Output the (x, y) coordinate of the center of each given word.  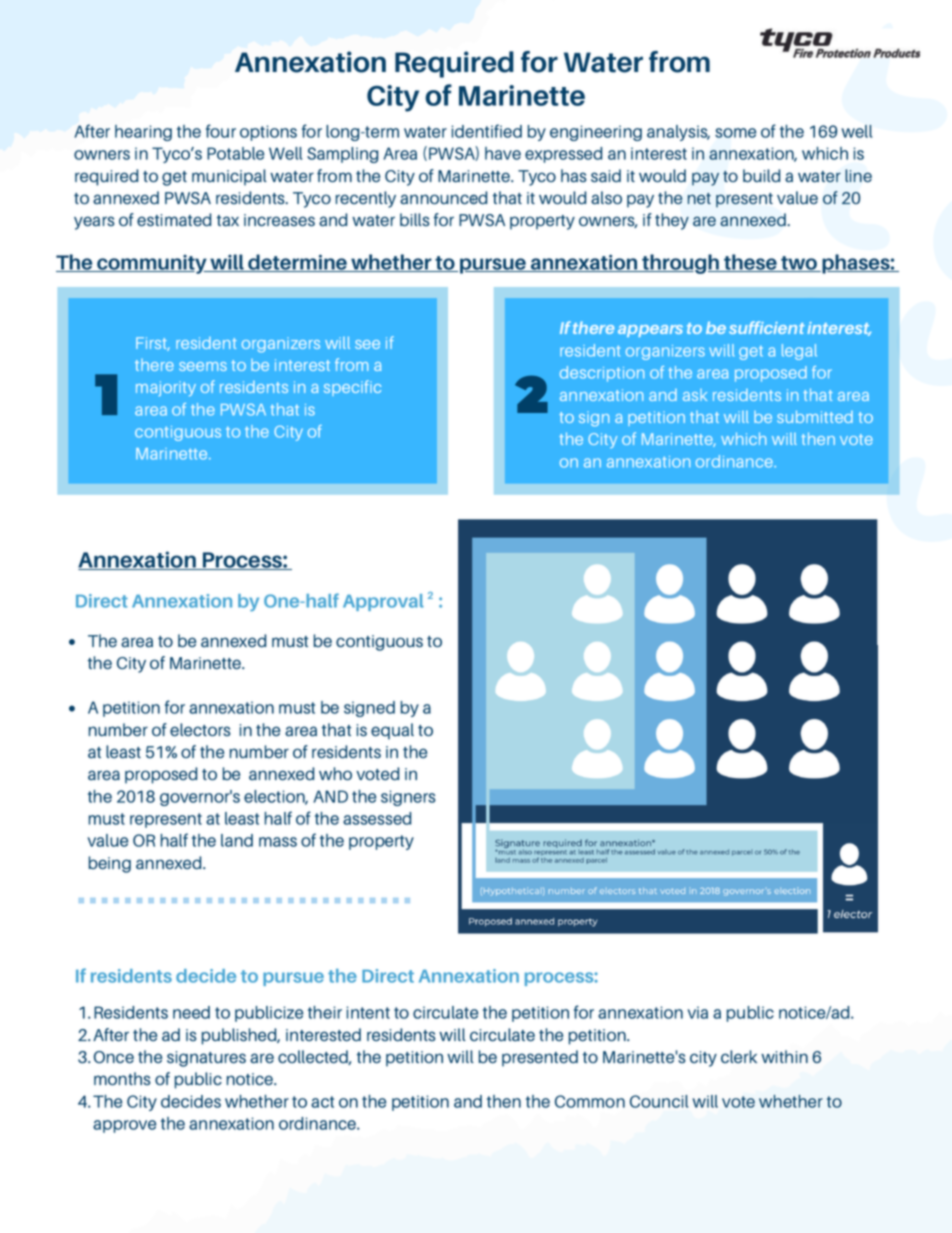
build (761, 175)
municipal (229, 177)
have (503, 153)
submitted (815, 416)
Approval (383, 602)
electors (200, 729)
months (122, 1078)
